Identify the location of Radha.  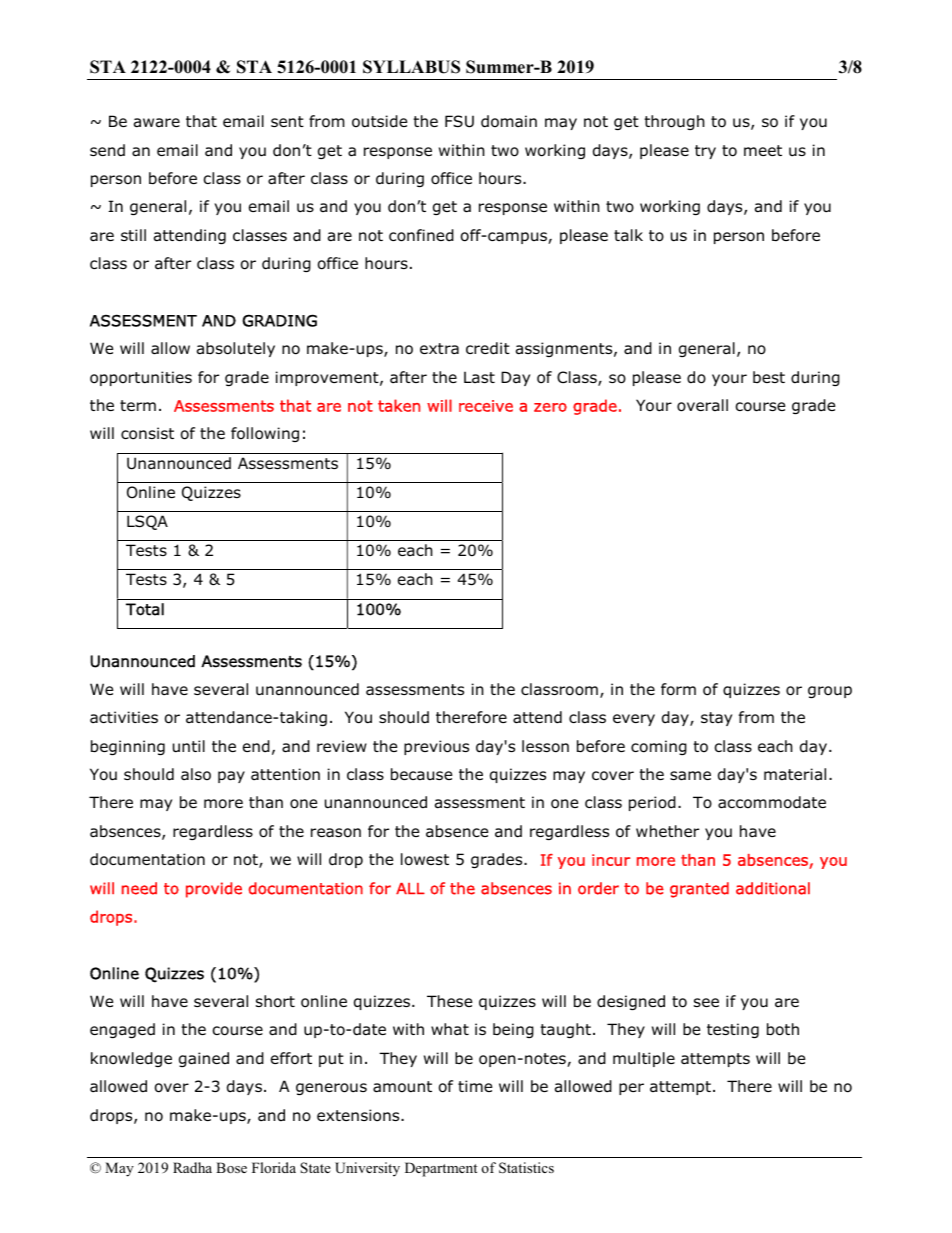
(192, 1167).
